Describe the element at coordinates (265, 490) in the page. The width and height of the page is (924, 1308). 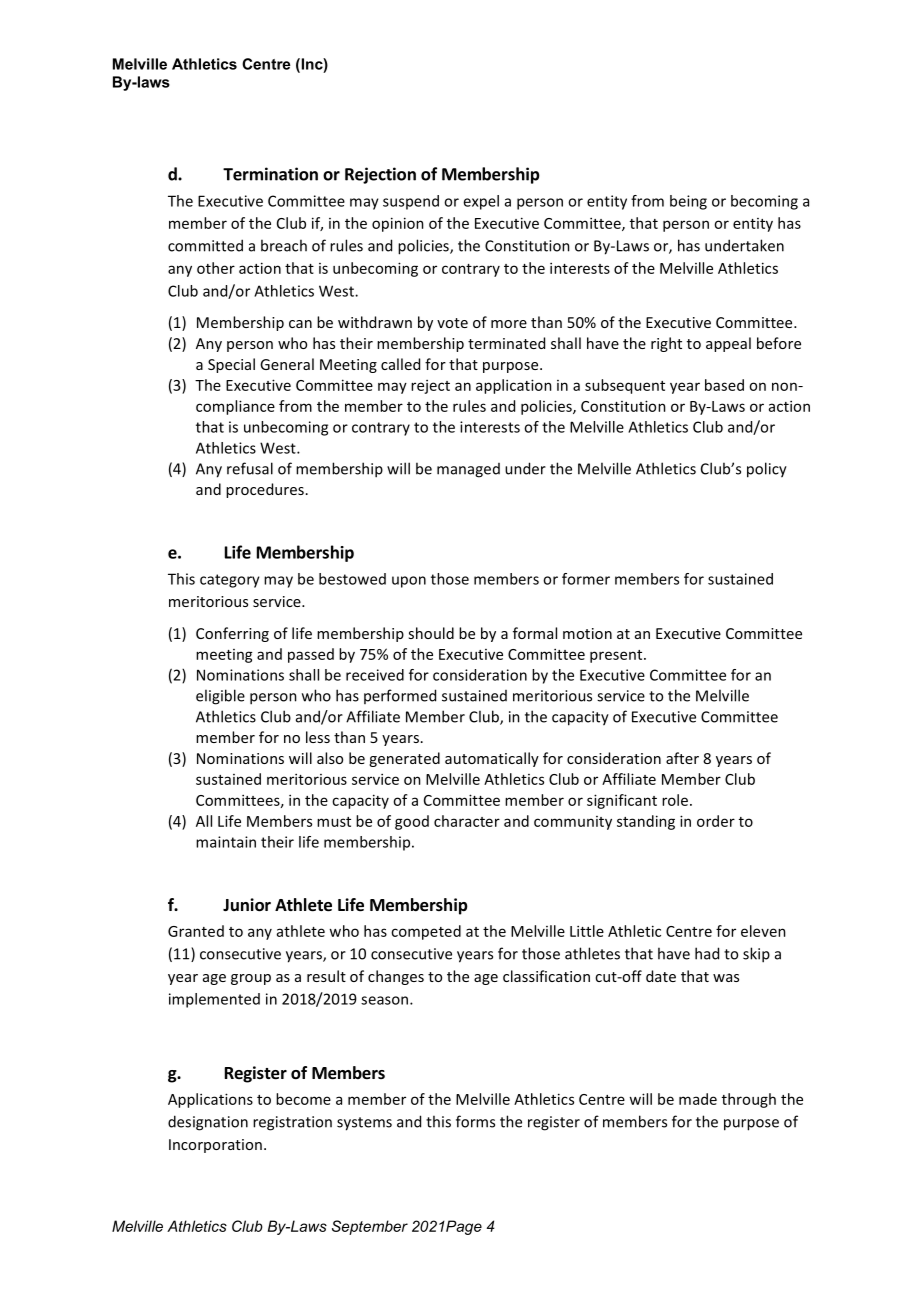
I see `procedures` at that location.
